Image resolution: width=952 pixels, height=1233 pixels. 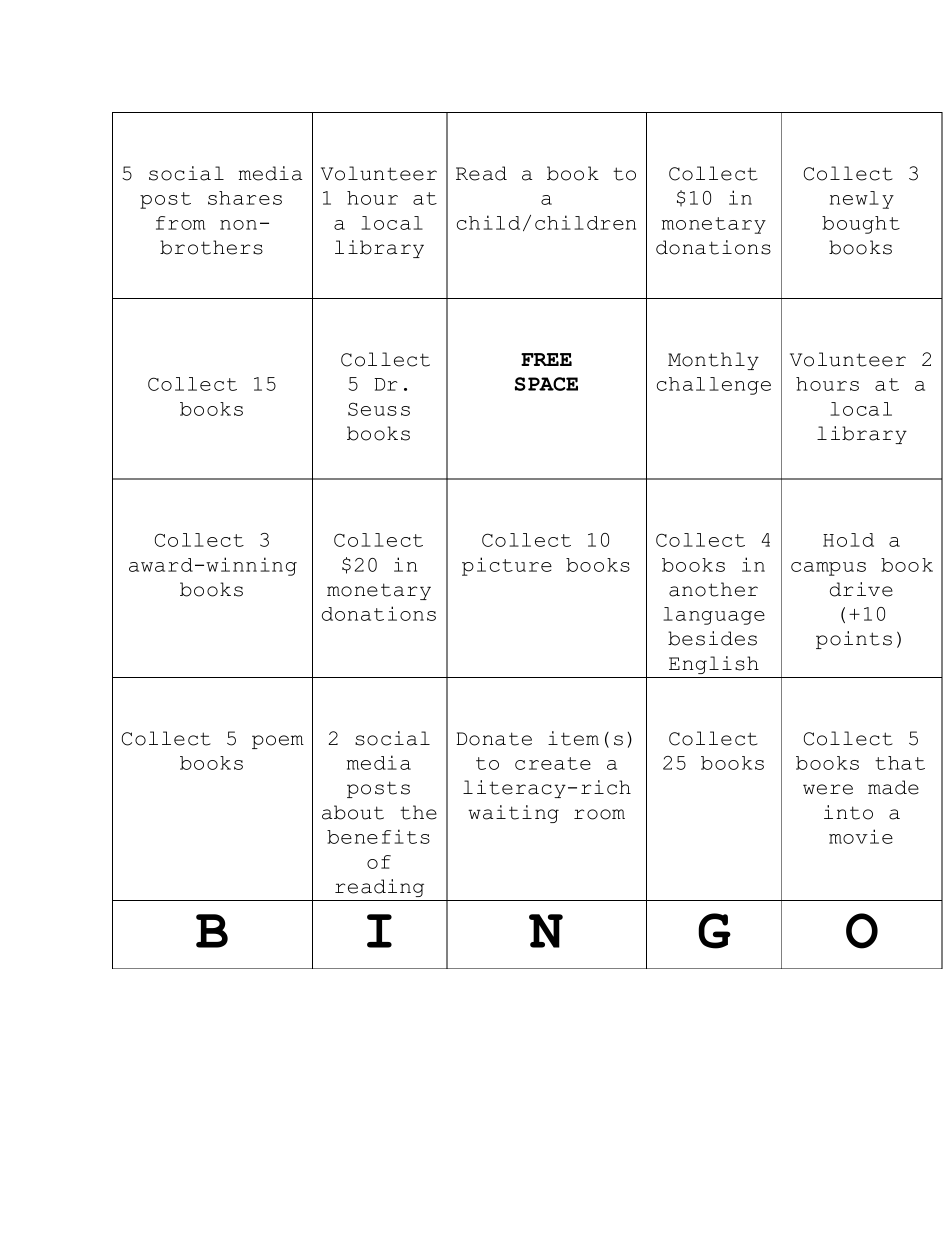 I want to click on SPACE, so click(x=546, y=384).
